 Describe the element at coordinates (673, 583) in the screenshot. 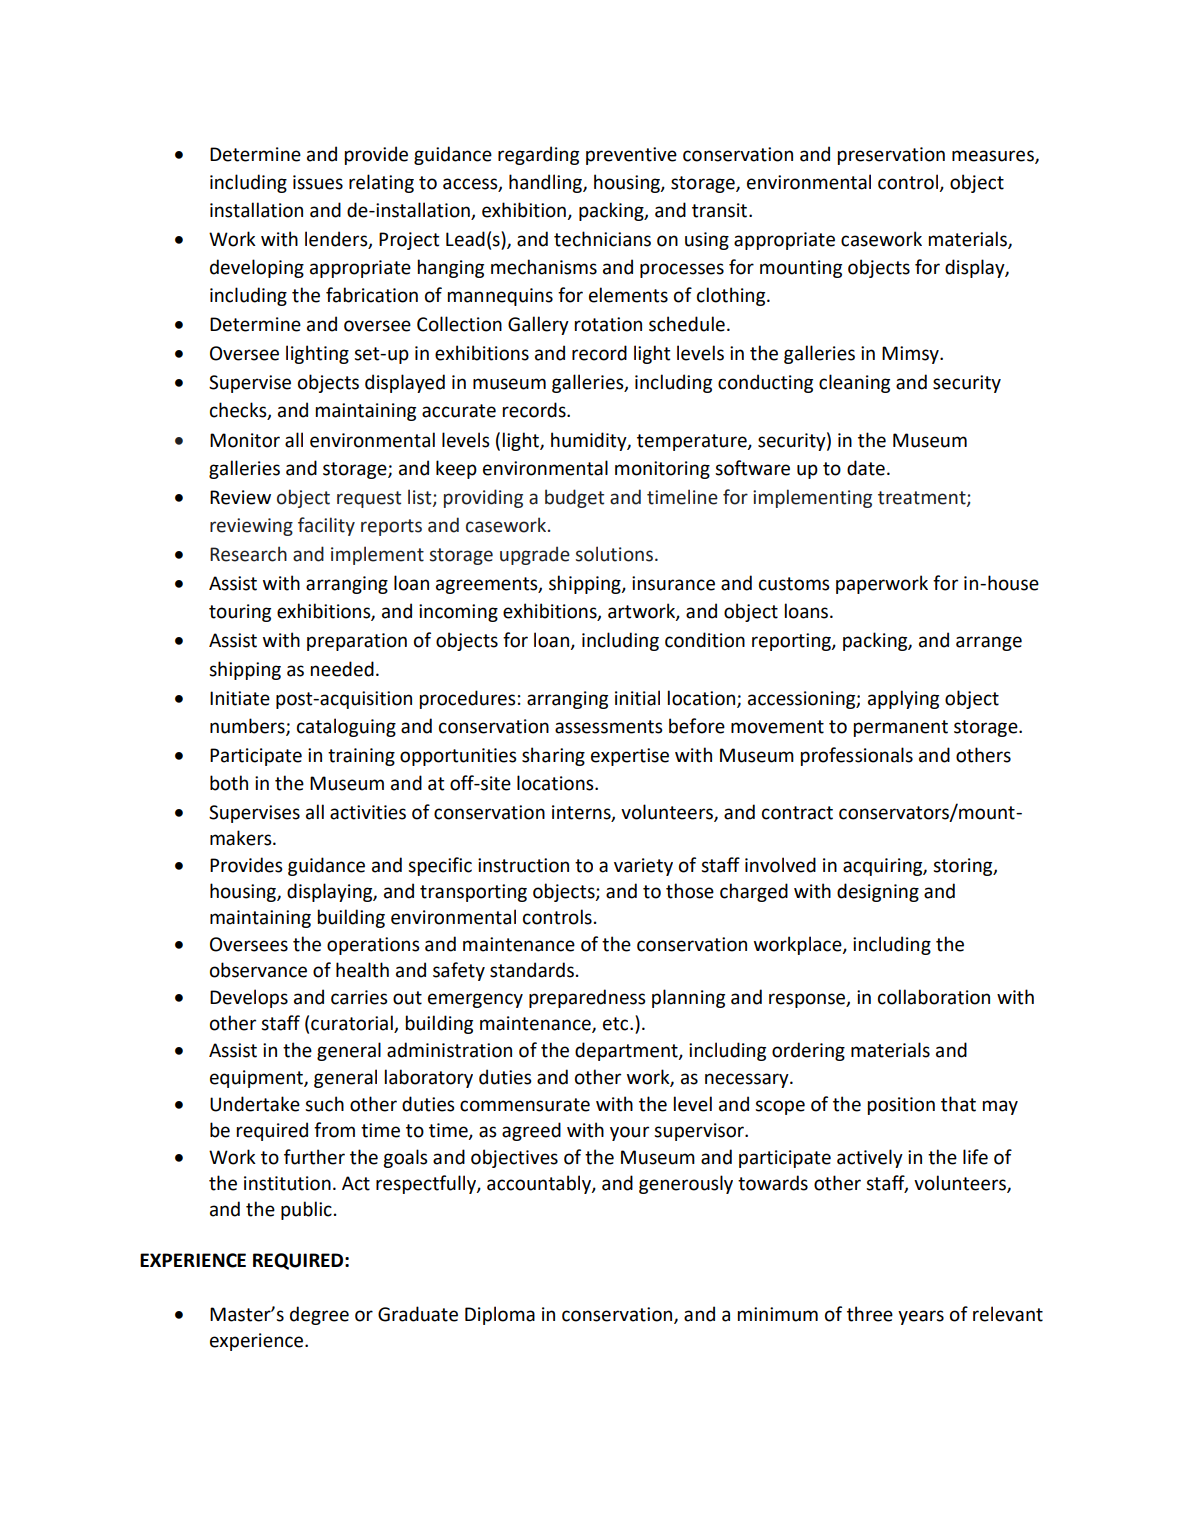

I see `insurance` at that location.
